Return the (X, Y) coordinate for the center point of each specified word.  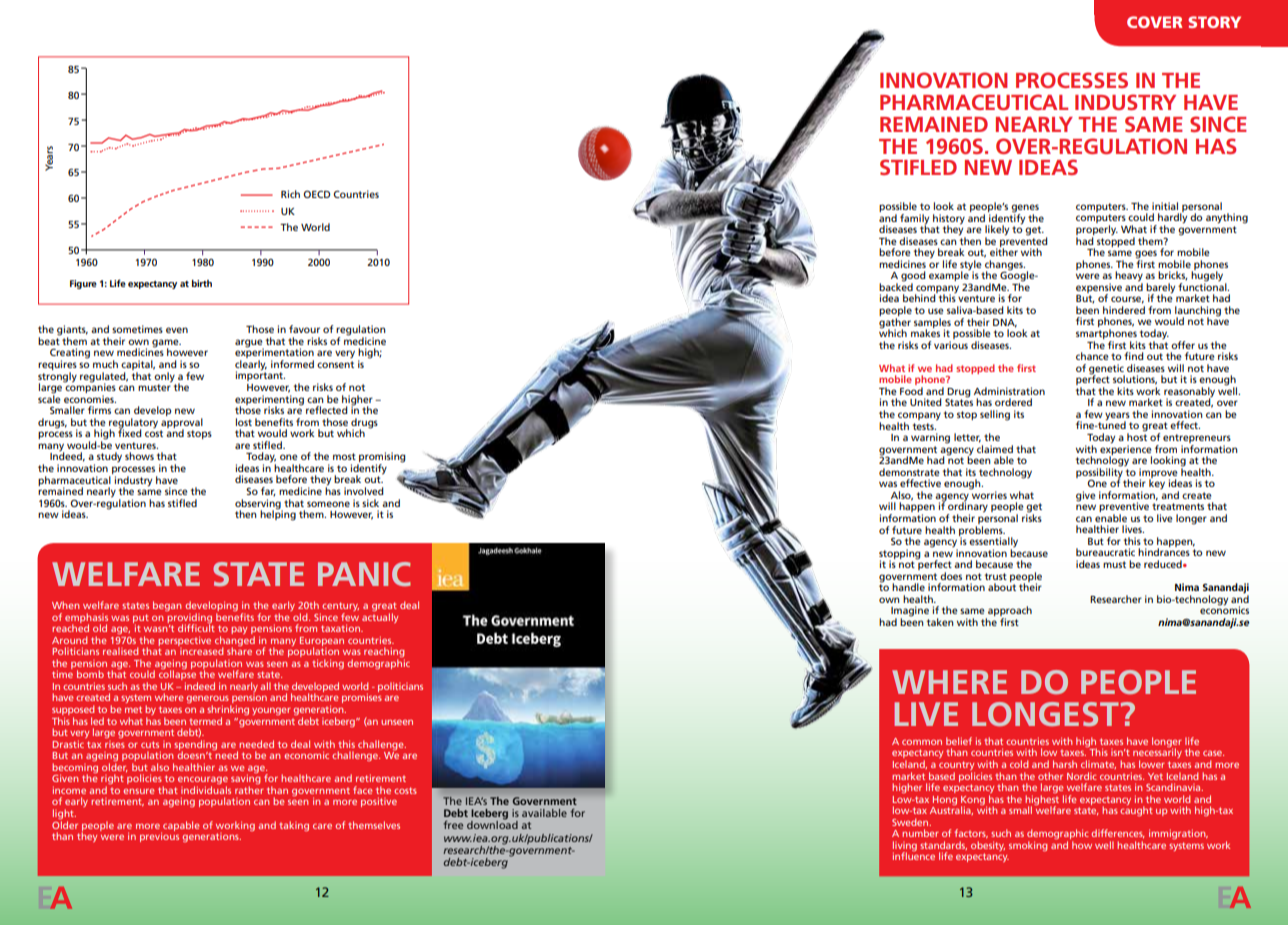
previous (159, 836)
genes (1025, 209)
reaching (384, 653)
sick (370, 503)
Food (911, 391)
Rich (290, 194)
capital (138, 366)
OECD (316, 194)
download (492, 824)
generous (208, 701)
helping (278, 514)
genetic (1107, 370)
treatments (1178, 506)
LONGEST (1046, 714)
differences (1118, 833)
